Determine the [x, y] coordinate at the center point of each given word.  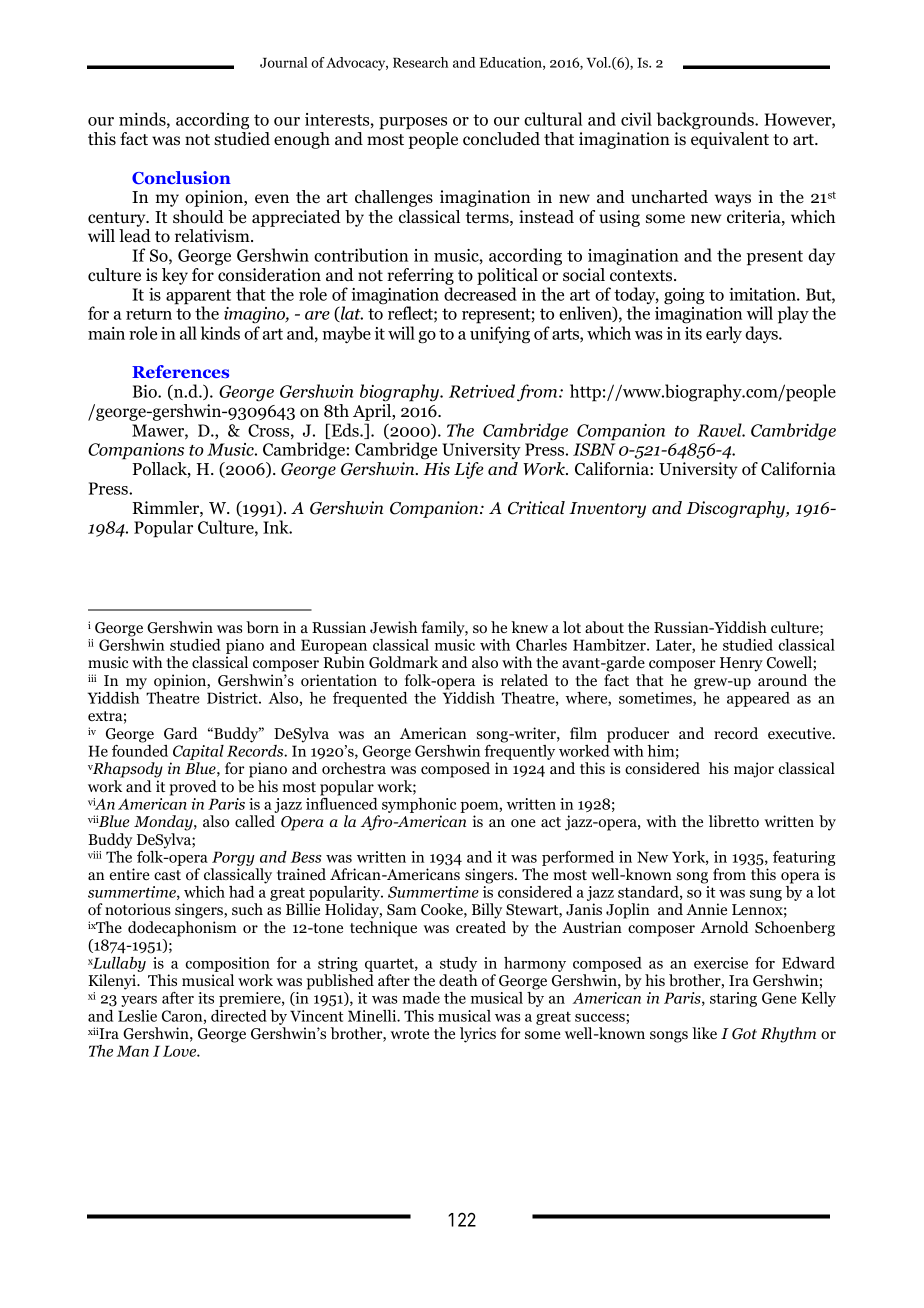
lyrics [478, 1035]
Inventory [607, 510]
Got [744, 1034]
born [262, 627]
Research [421, 62]
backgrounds [706, 121]
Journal [284, 62]
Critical [536, 508]
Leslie [137, 1016]
